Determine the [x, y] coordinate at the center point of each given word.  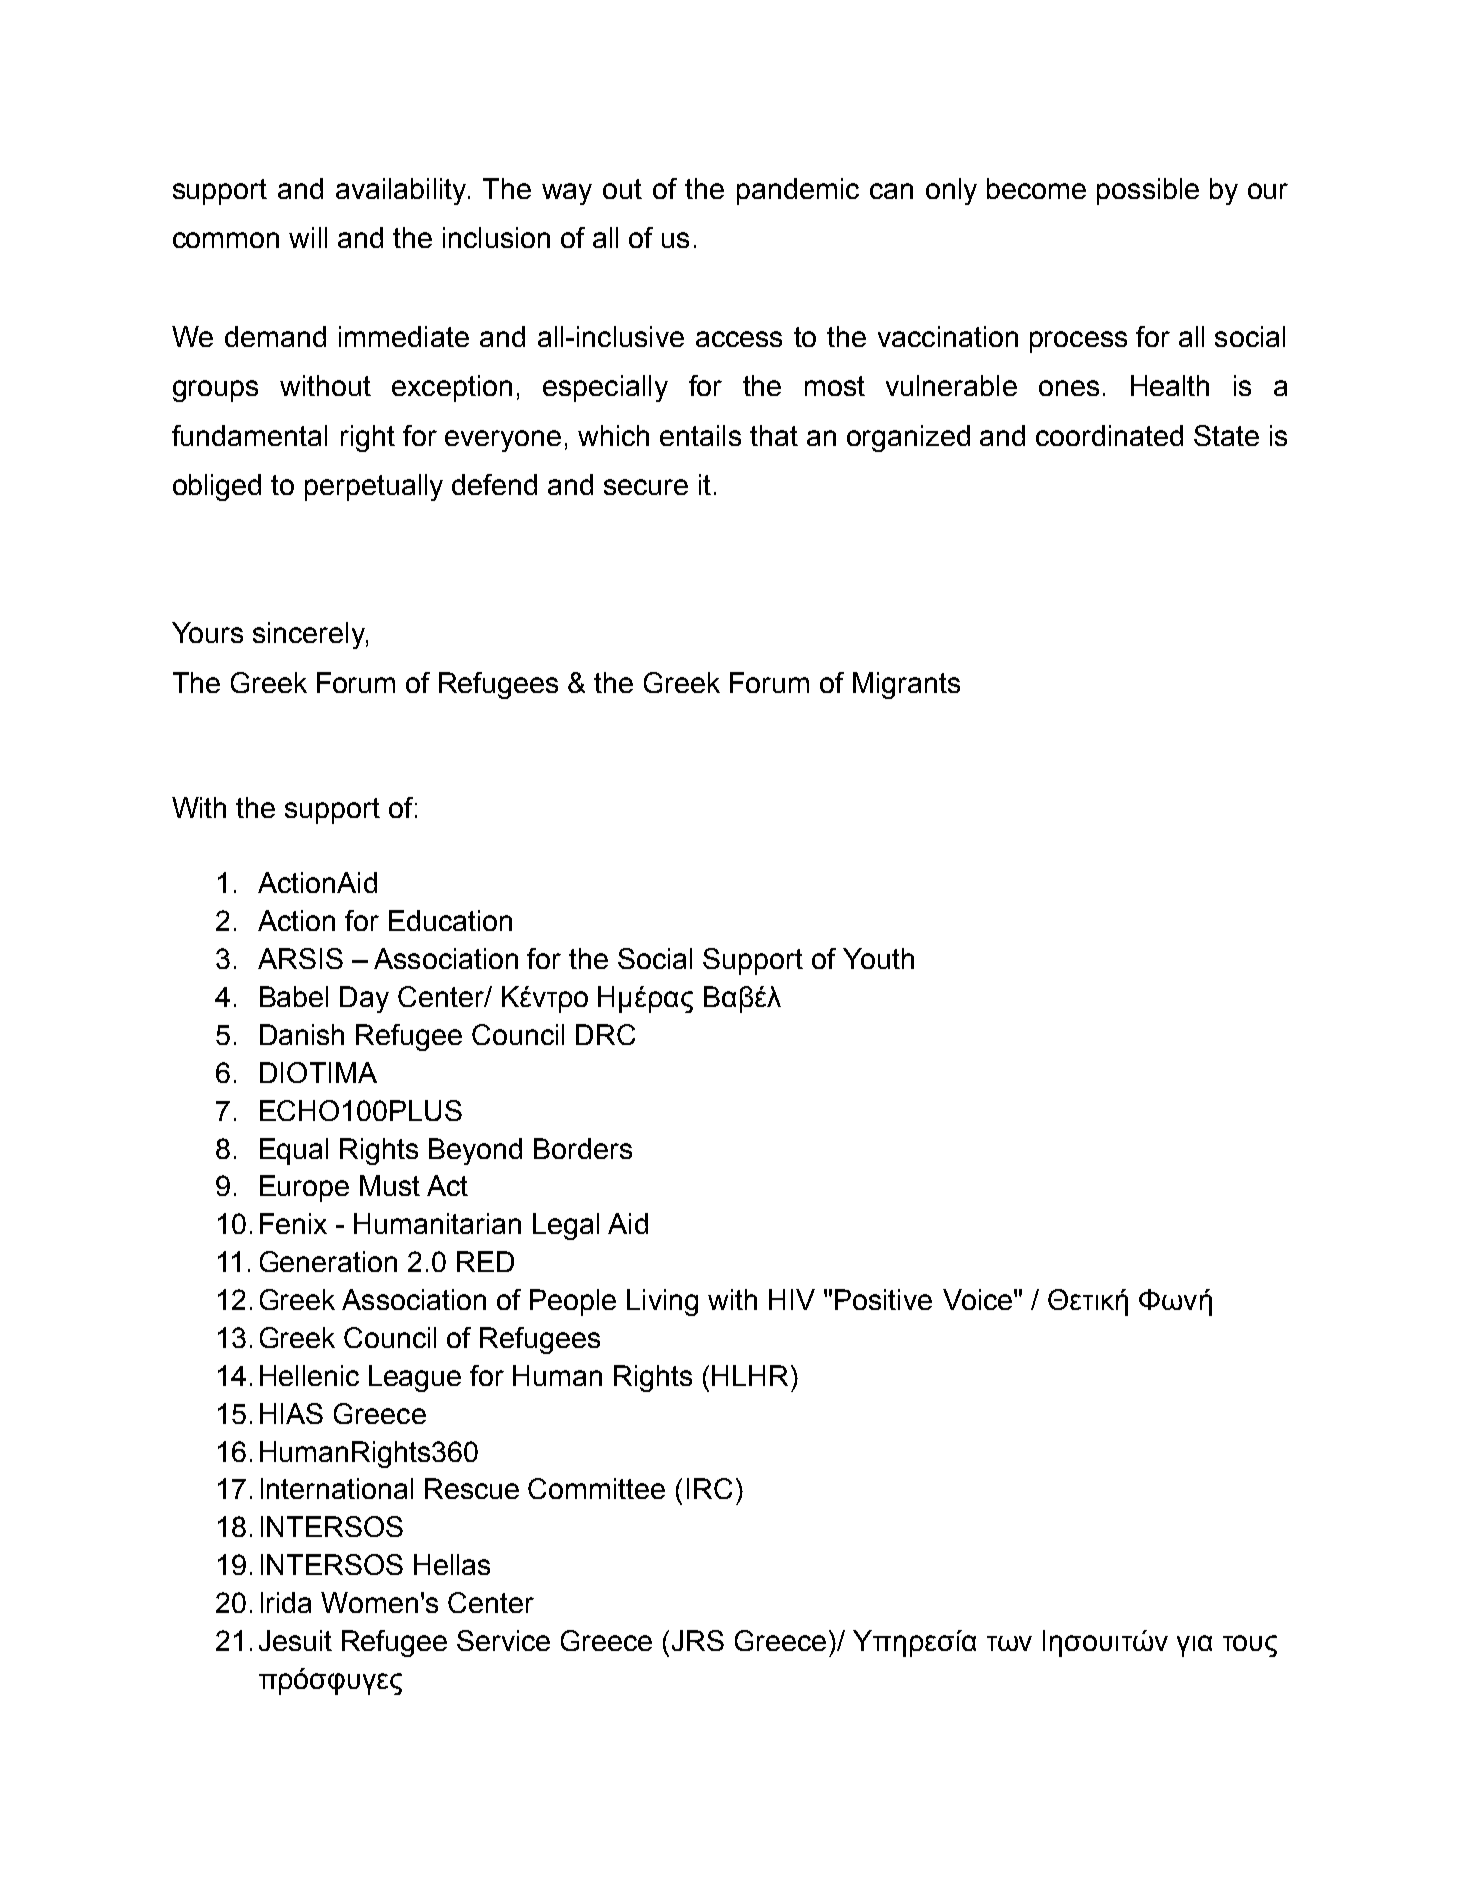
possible [1148, 191]
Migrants [906, 685]
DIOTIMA [318, 1072]
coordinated [1109, 435]
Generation [328, 1261]
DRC [605, 1034]
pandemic [798, 191]
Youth [878, 958]
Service [503, 1640]
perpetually [374, 487]
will [308, 237]
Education [450, 920]
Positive [883, 1299]
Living [662, 1302]
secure [646, 487]
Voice [977, 1299]
